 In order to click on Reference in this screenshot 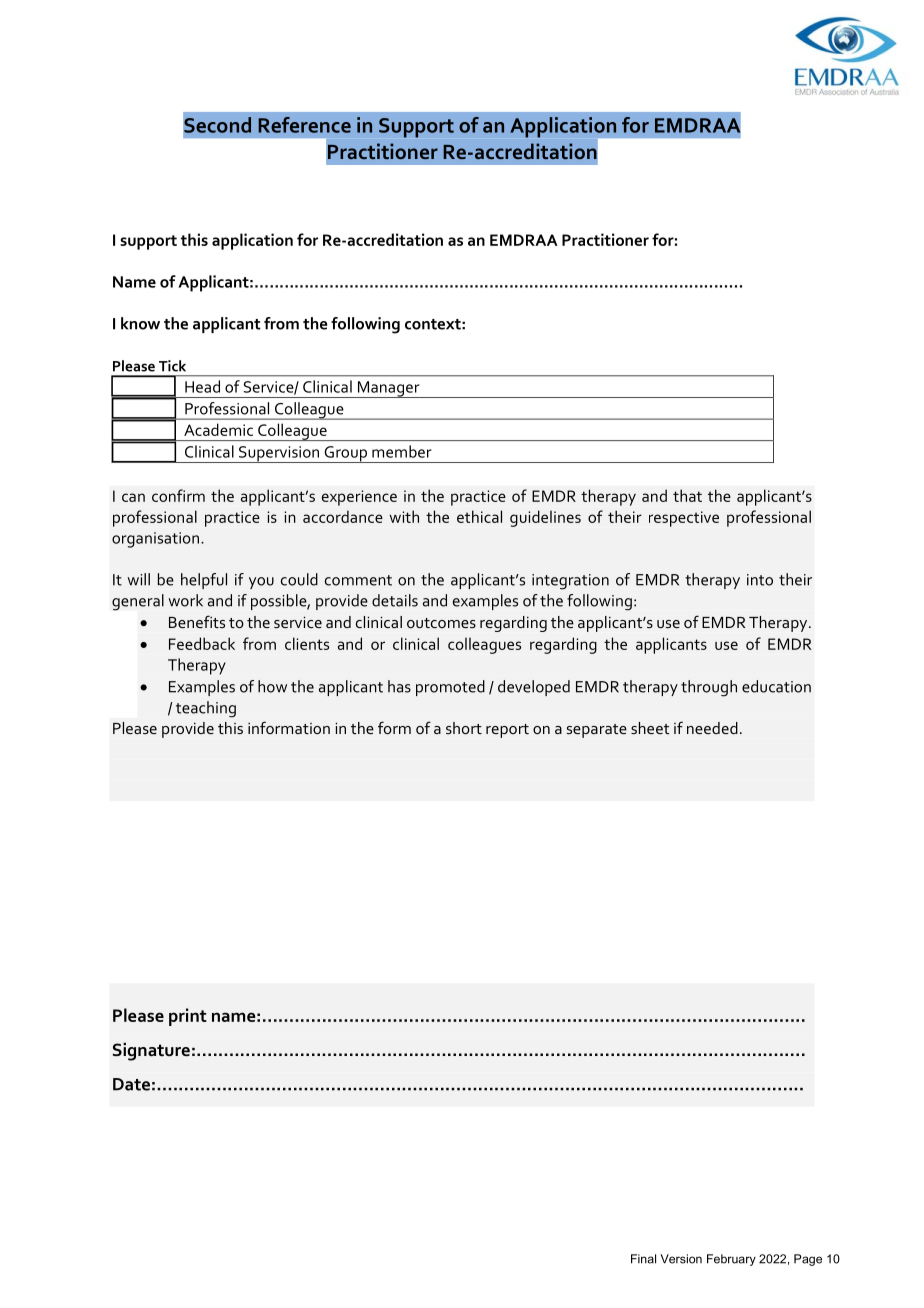, I will do `click(304, 125)`.
